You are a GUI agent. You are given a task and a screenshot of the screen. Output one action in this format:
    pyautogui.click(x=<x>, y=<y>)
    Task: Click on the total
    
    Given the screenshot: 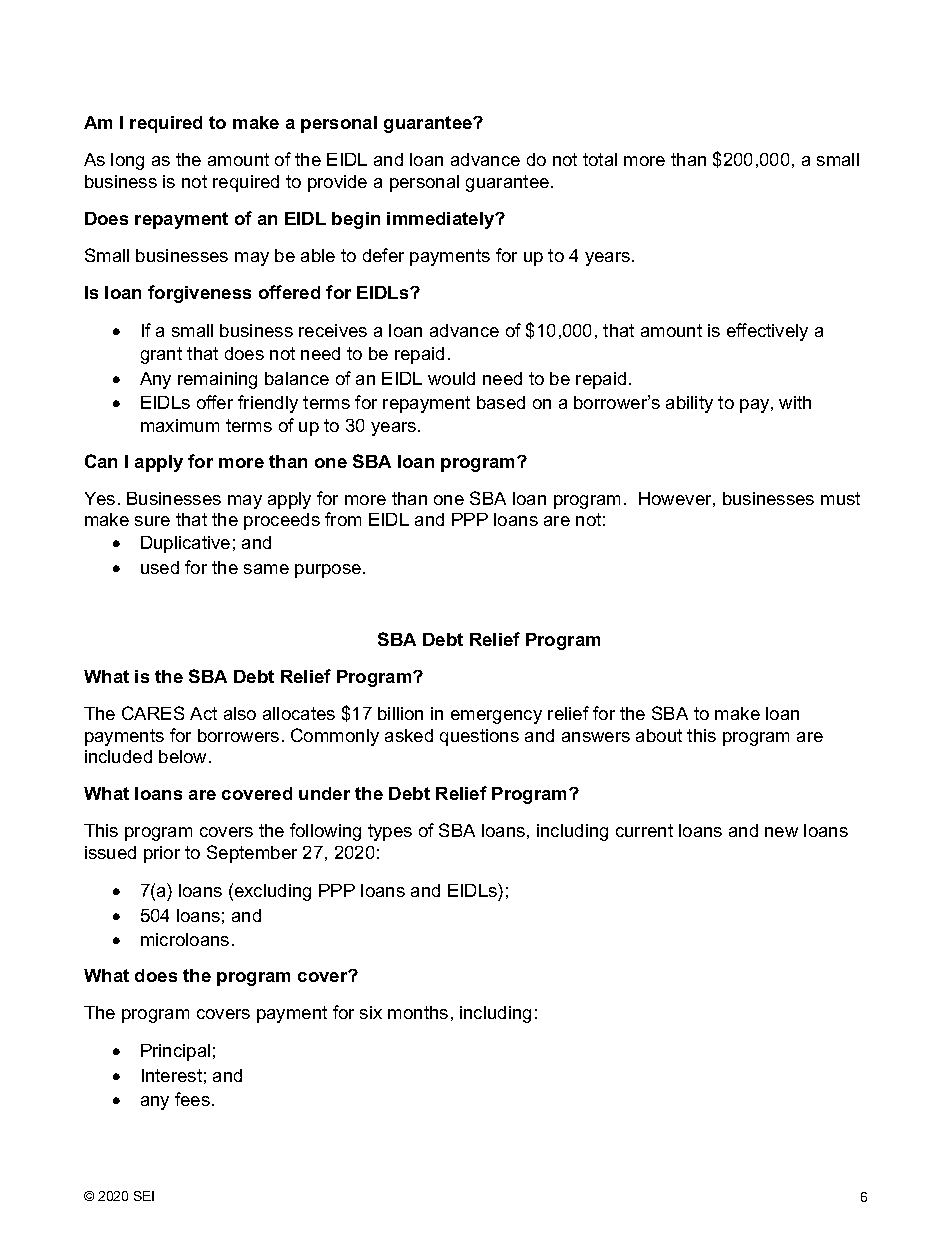 What is the action you would take?
    pyautogui.click(x=600, y=159)
